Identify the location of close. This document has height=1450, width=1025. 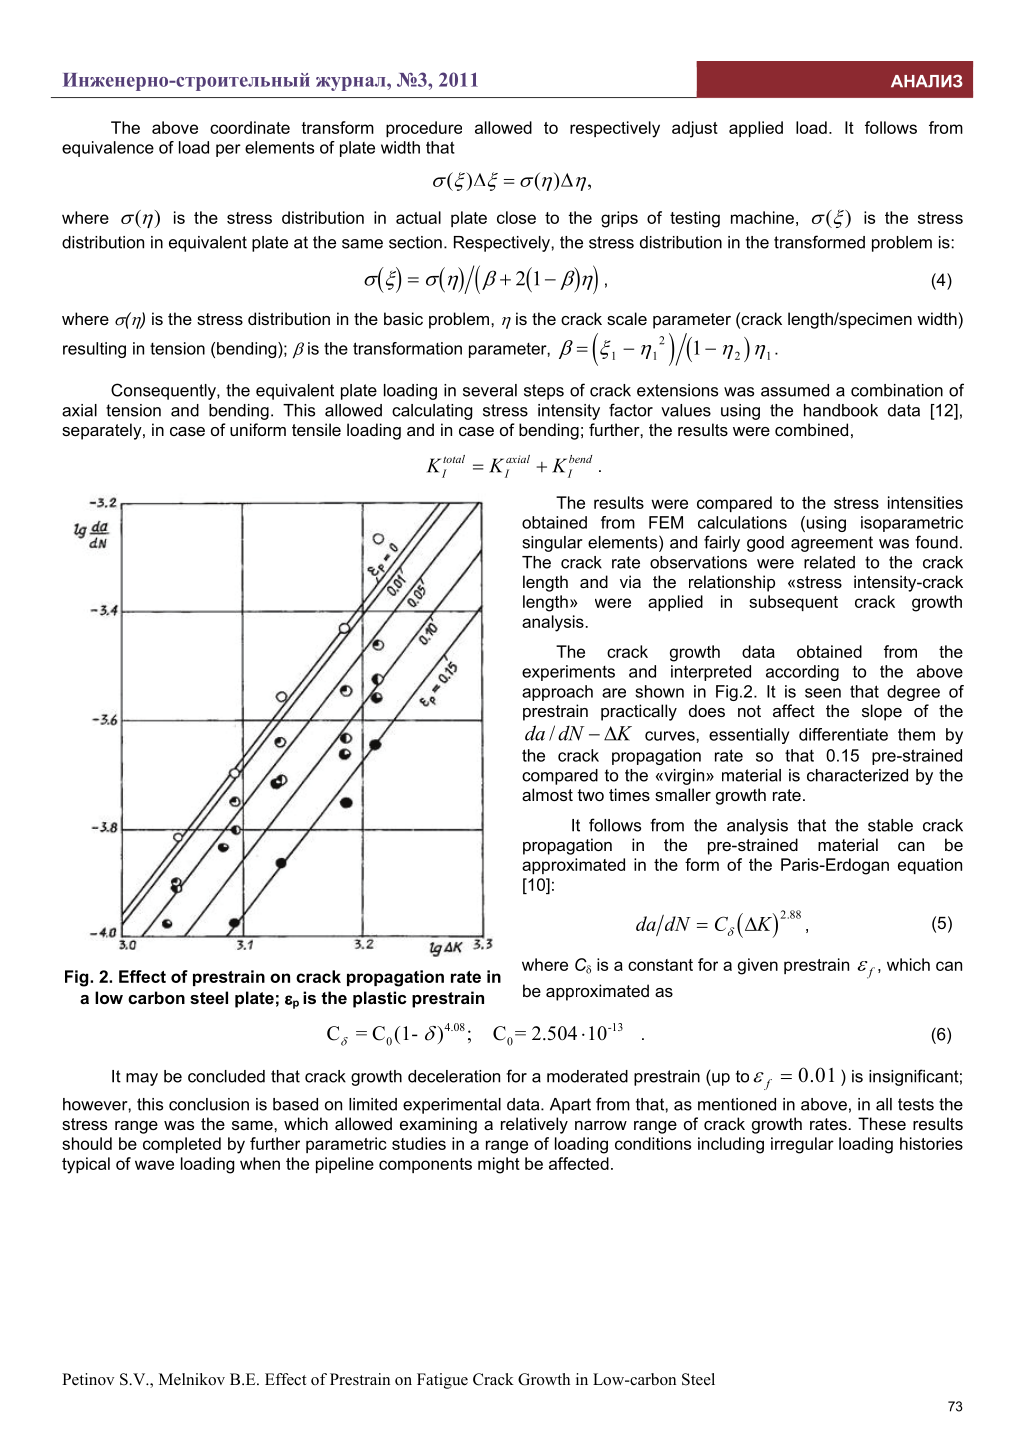
(516, 217).
